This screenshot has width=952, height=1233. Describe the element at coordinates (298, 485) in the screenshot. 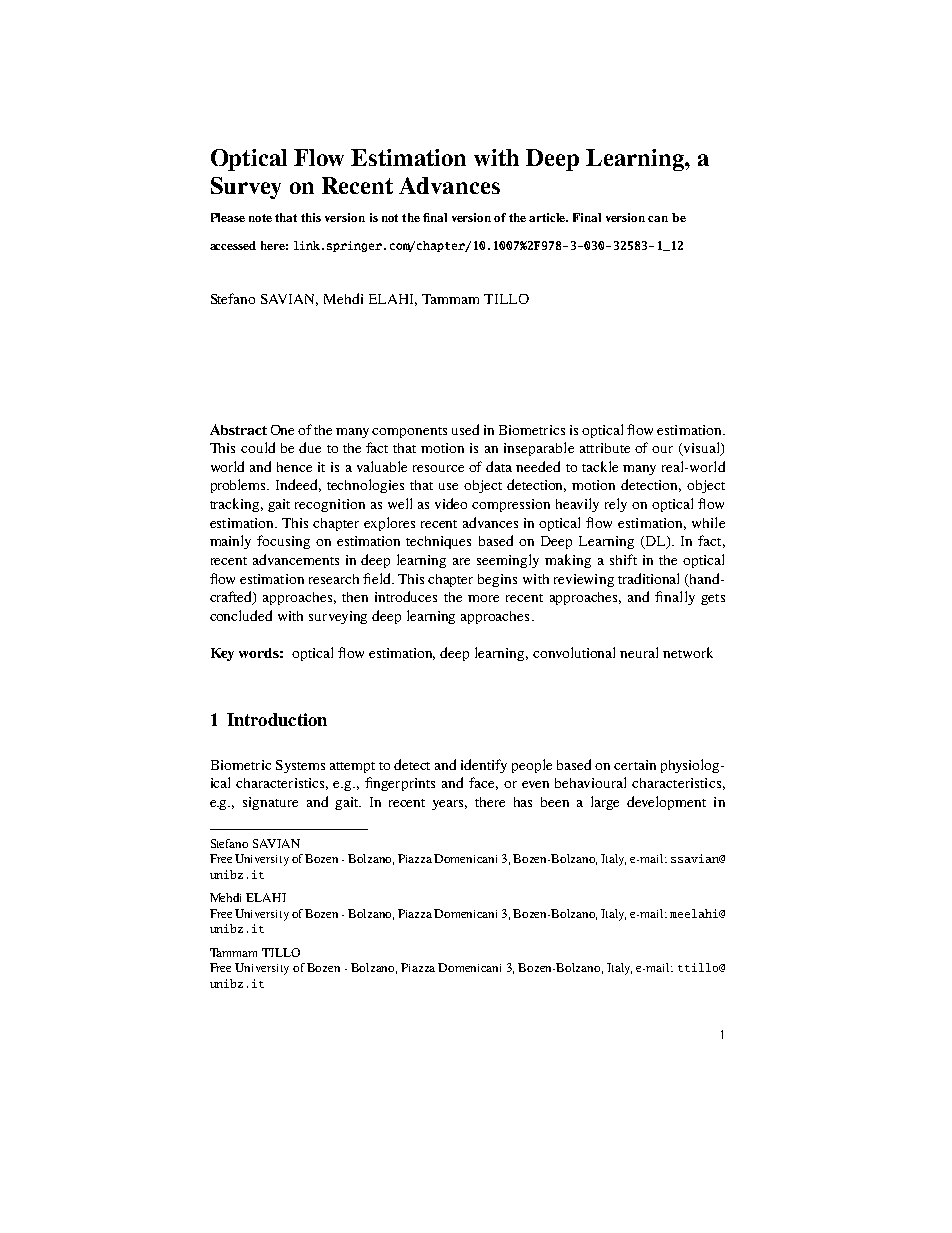

I see `Indeed` at that location.
